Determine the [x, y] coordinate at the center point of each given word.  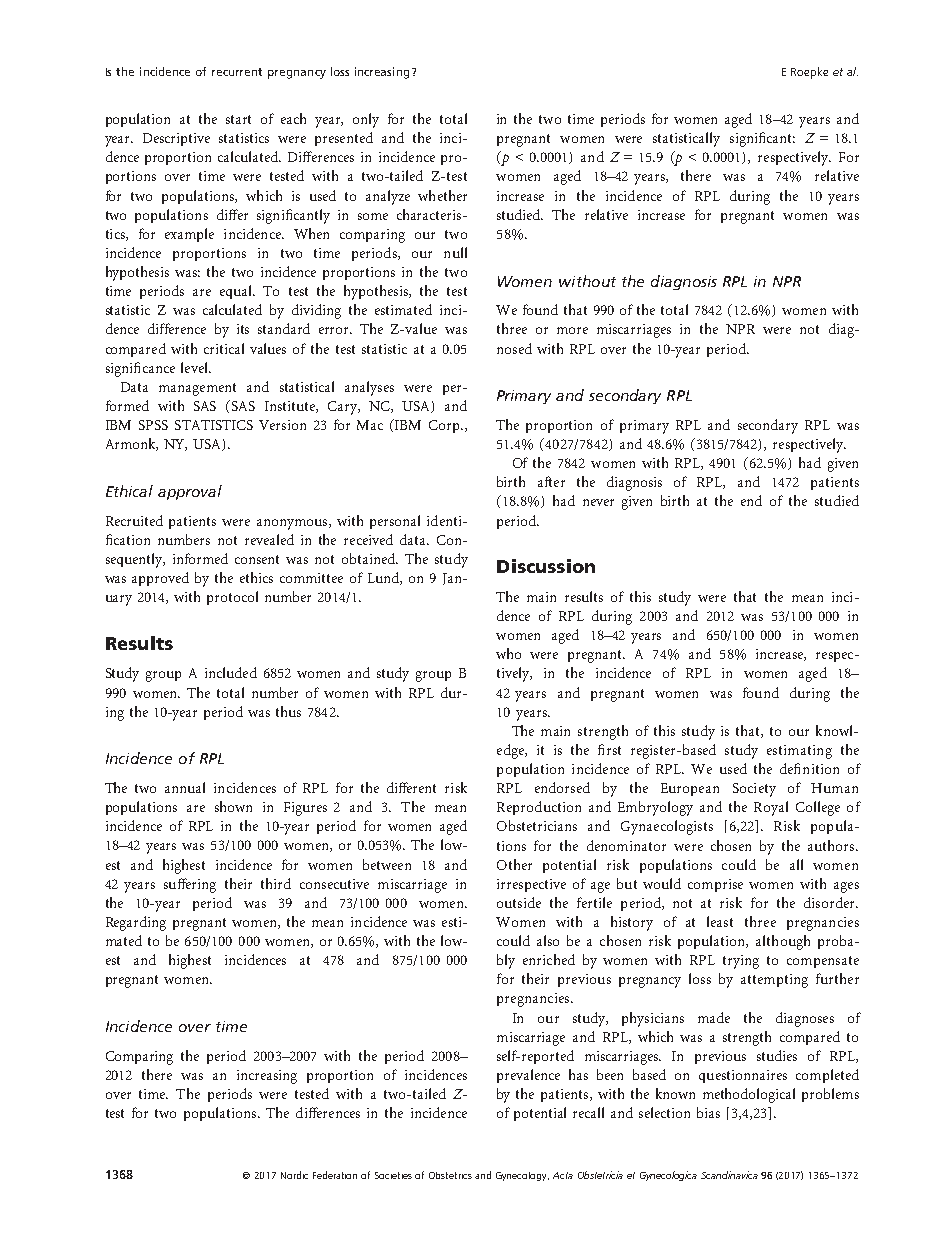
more [572, 330]
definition [809, 768]
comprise [715, 885]
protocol [232, 598]
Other [514, 864]
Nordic [294, 1175]
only [366, 120]
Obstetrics [450, 1175]
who [508, 653]
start [238, 119]
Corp [445, 426]
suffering [190, 885]
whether [442, 195]
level [195, 367]
